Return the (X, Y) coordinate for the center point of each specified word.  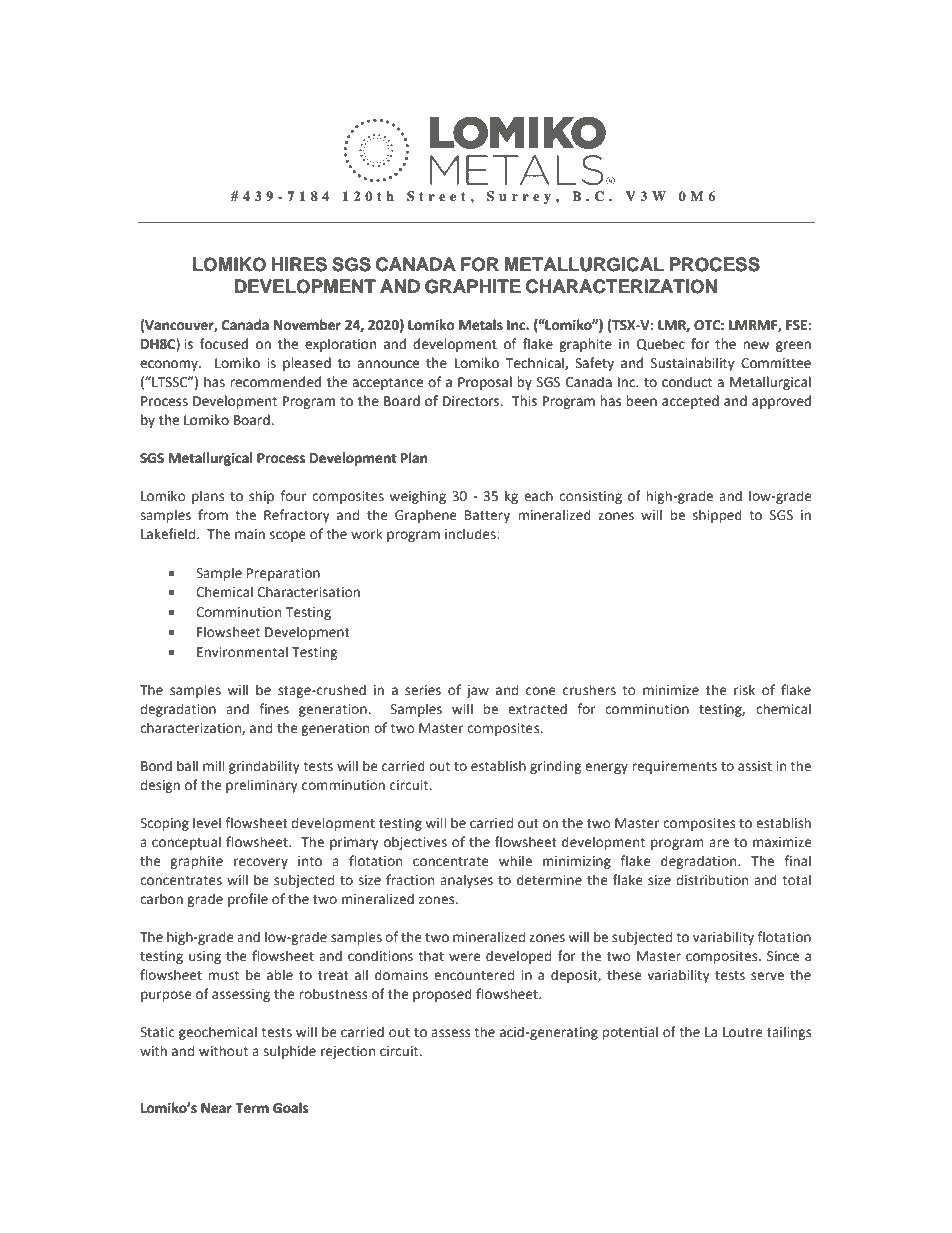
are (719, 843)
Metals (481, 325)
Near (216, 1108)
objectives (415, 843)
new (756, 345)
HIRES (299, 264)
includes (471, 534)
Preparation (283, 574)
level (207, 823)
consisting (590, 497)
